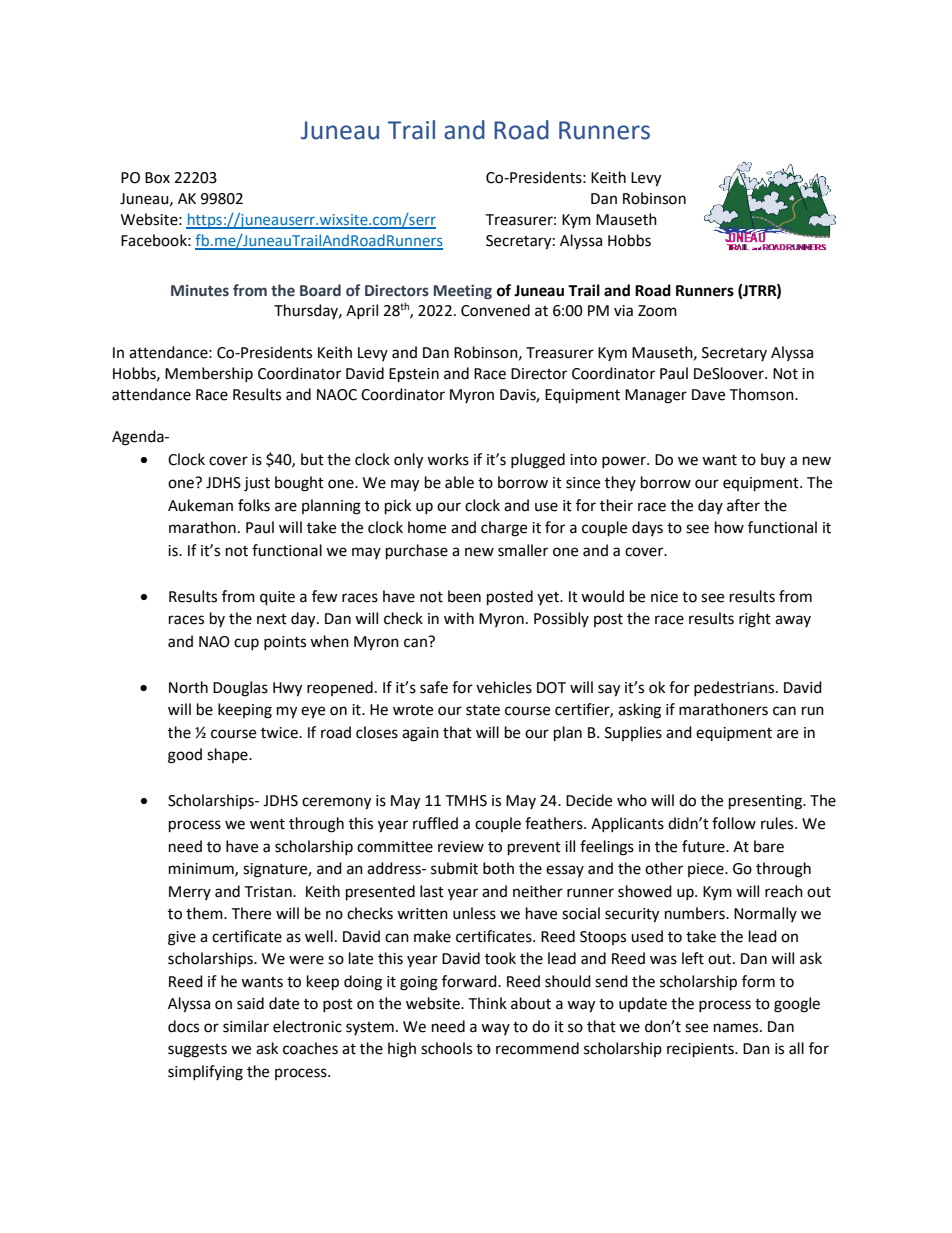  What do you see at coordinates (157, 178) in the screenshot?
I see `Box` at bounding box center [157, 178].
